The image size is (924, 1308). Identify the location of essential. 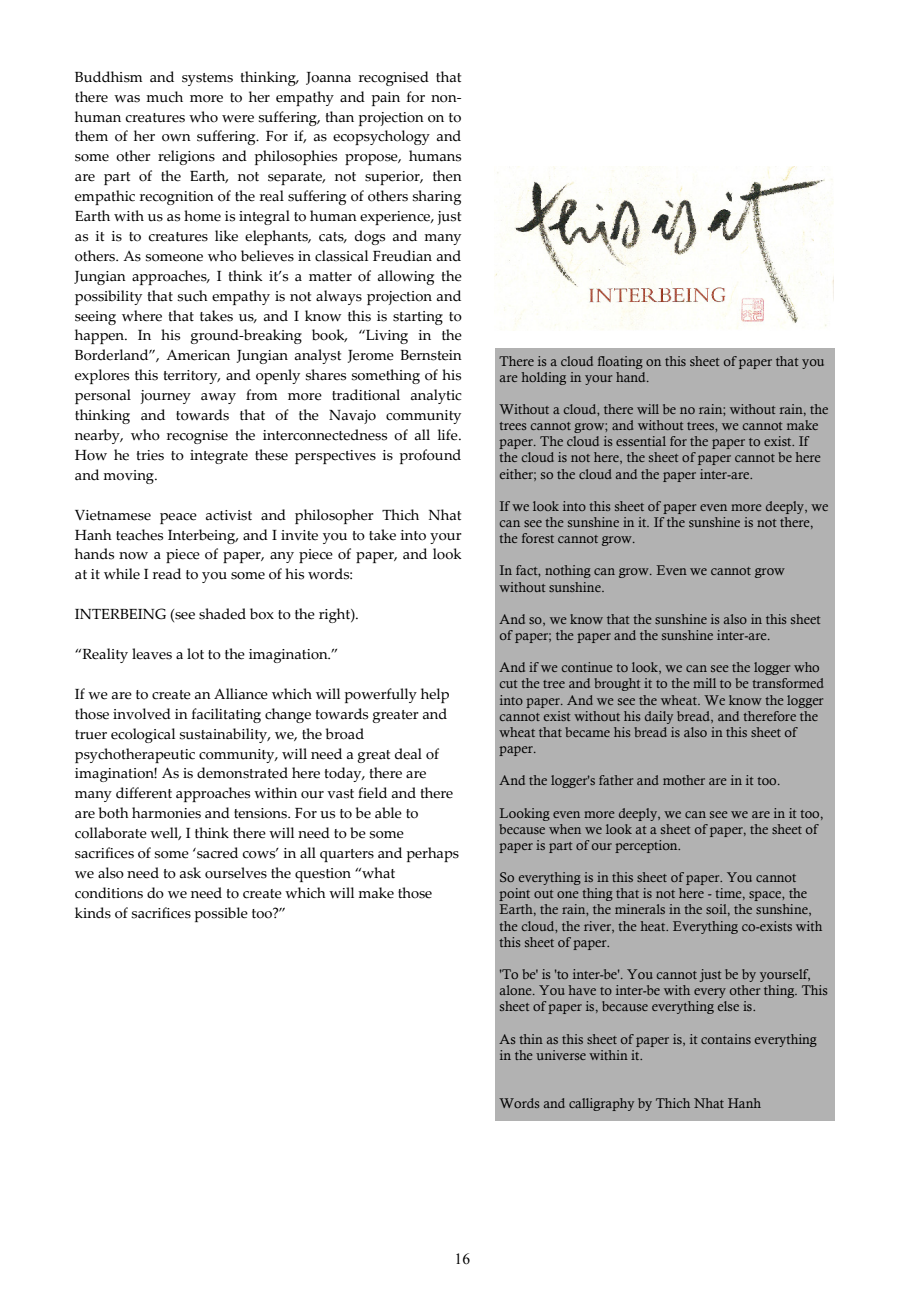
(641, 441).
